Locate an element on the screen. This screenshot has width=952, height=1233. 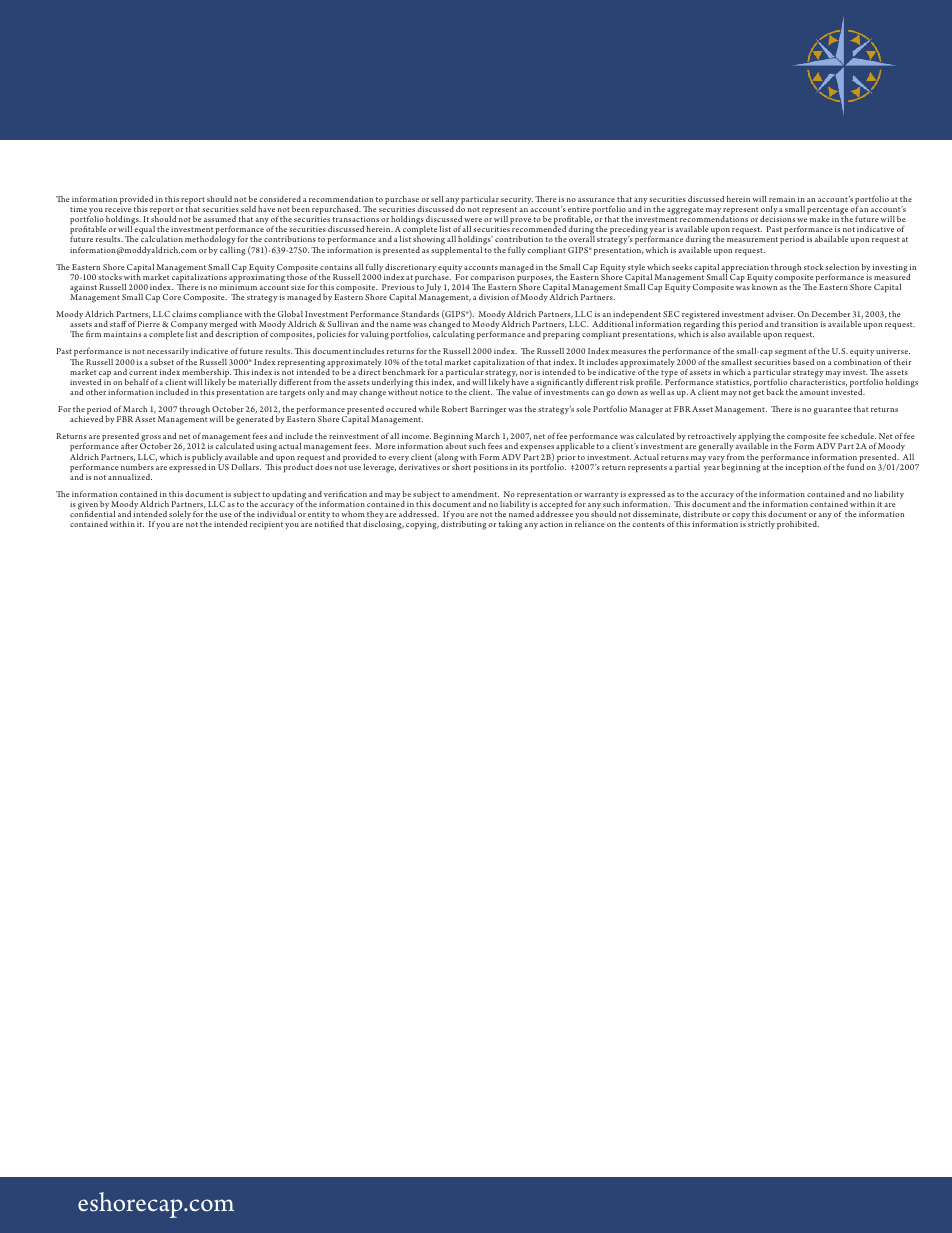
security is located at coordinates (517, 200).
